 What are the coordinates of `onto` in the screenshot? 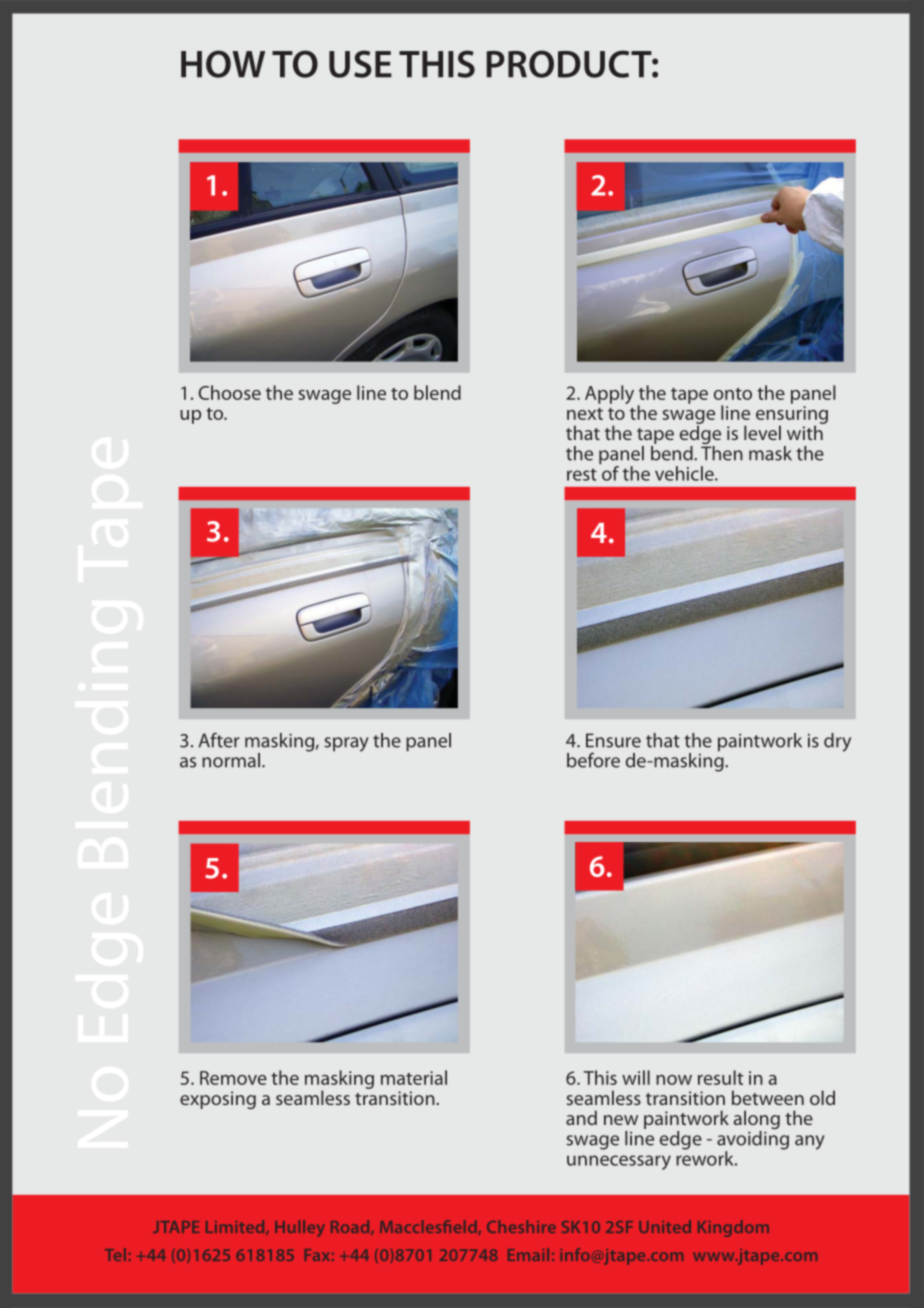 It's located at (733, 394).
